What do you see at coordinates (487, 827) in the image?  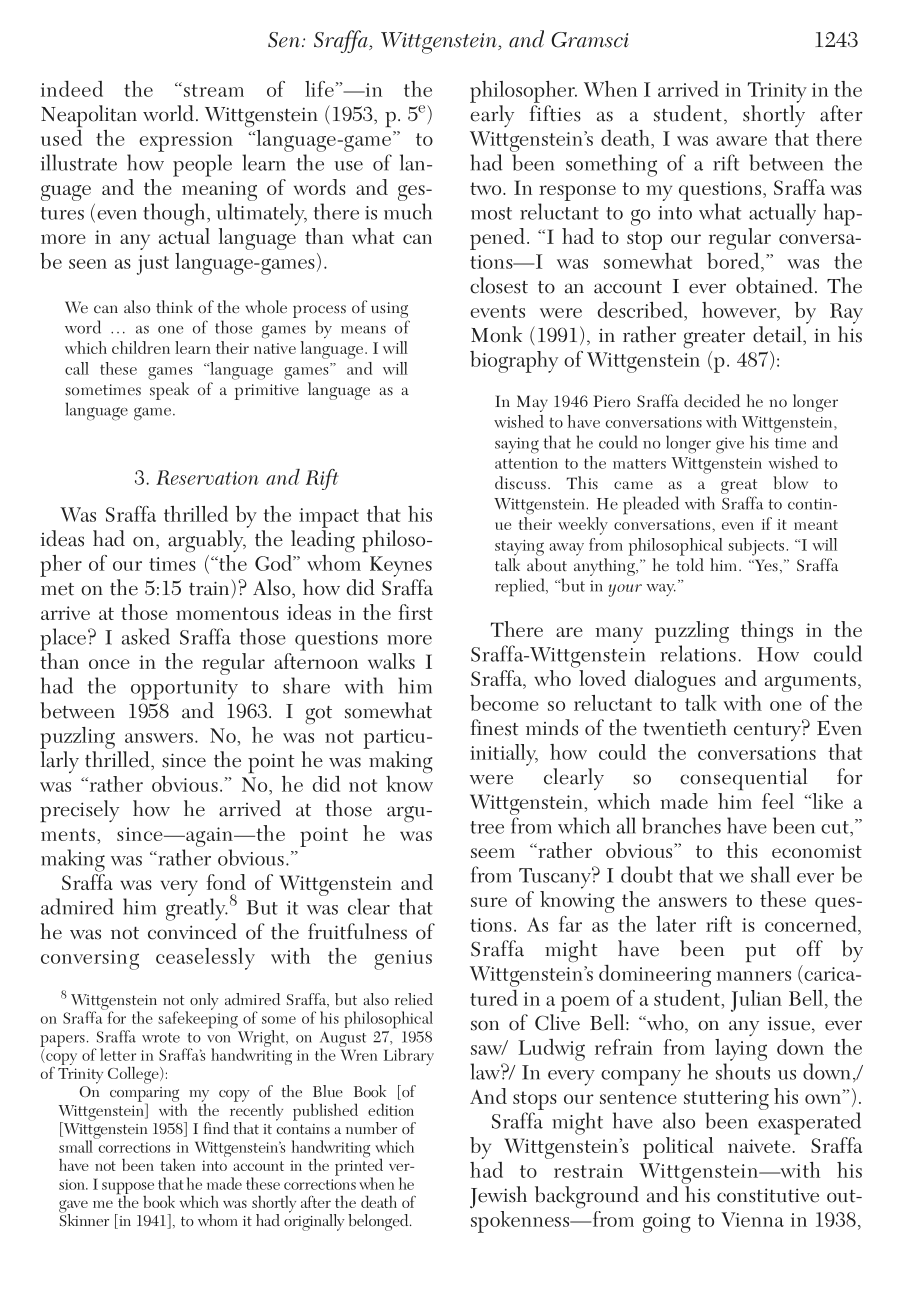 I see `tree` at bounding box center [487, 827].
